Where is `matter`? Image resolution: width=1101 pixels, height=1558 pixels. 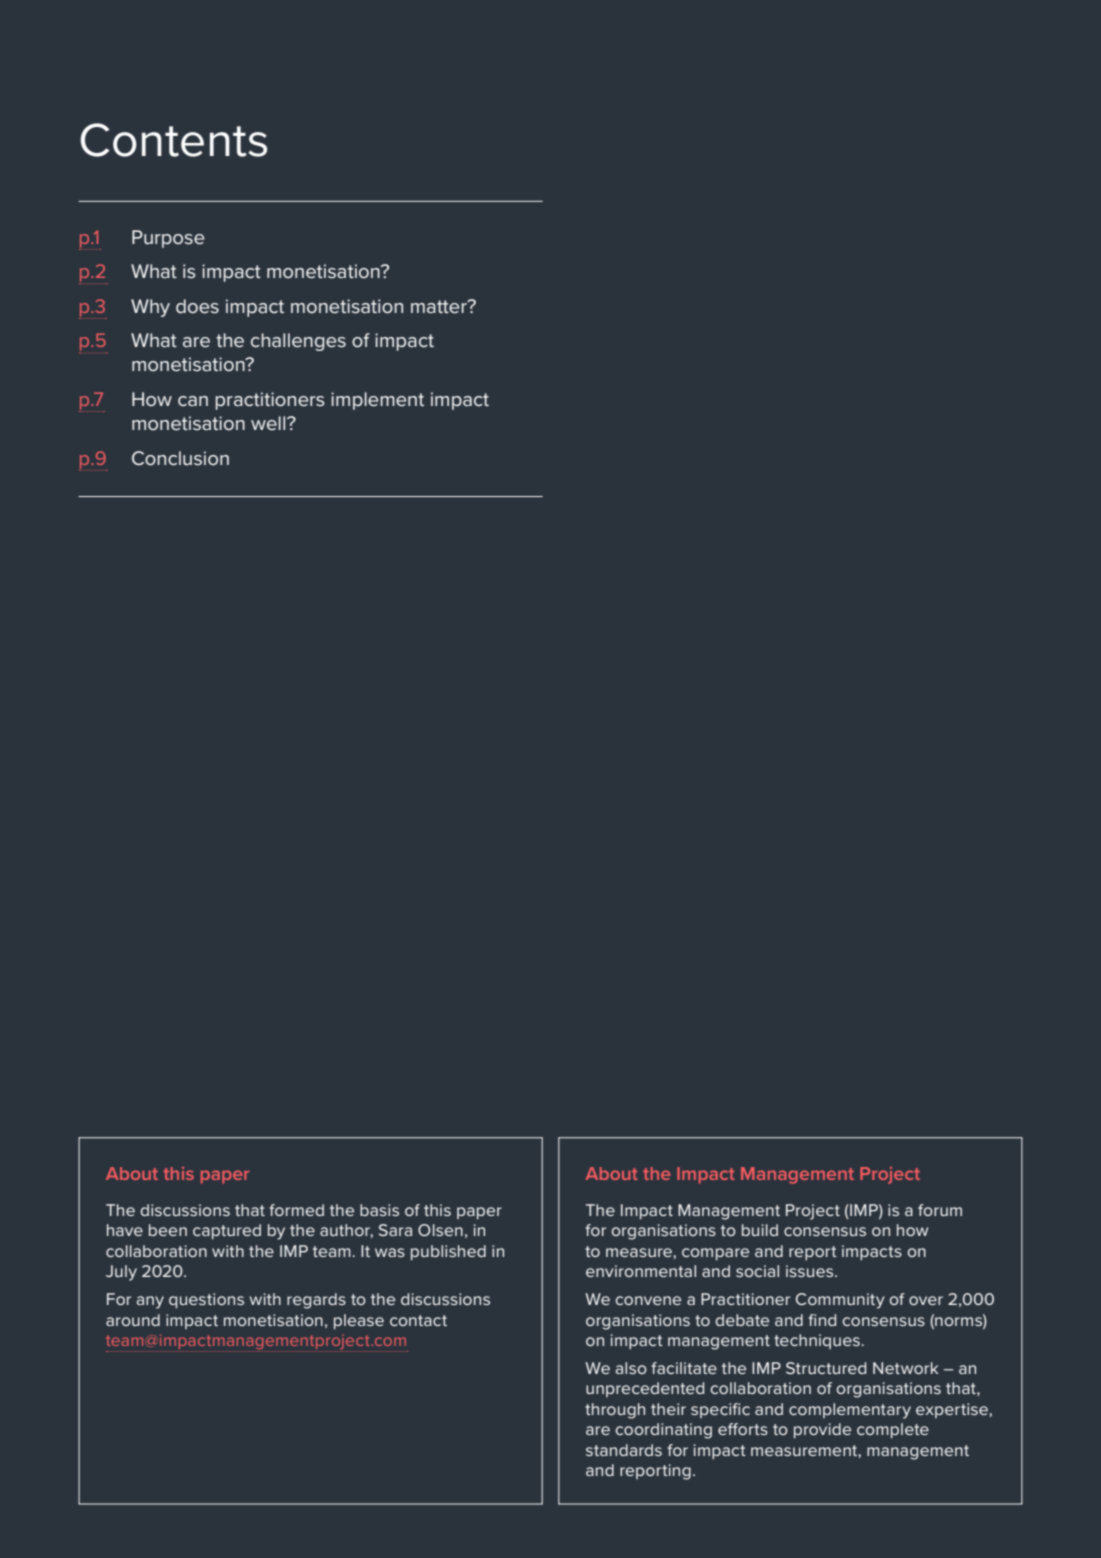
matter is located at coordinates (440, 307).
